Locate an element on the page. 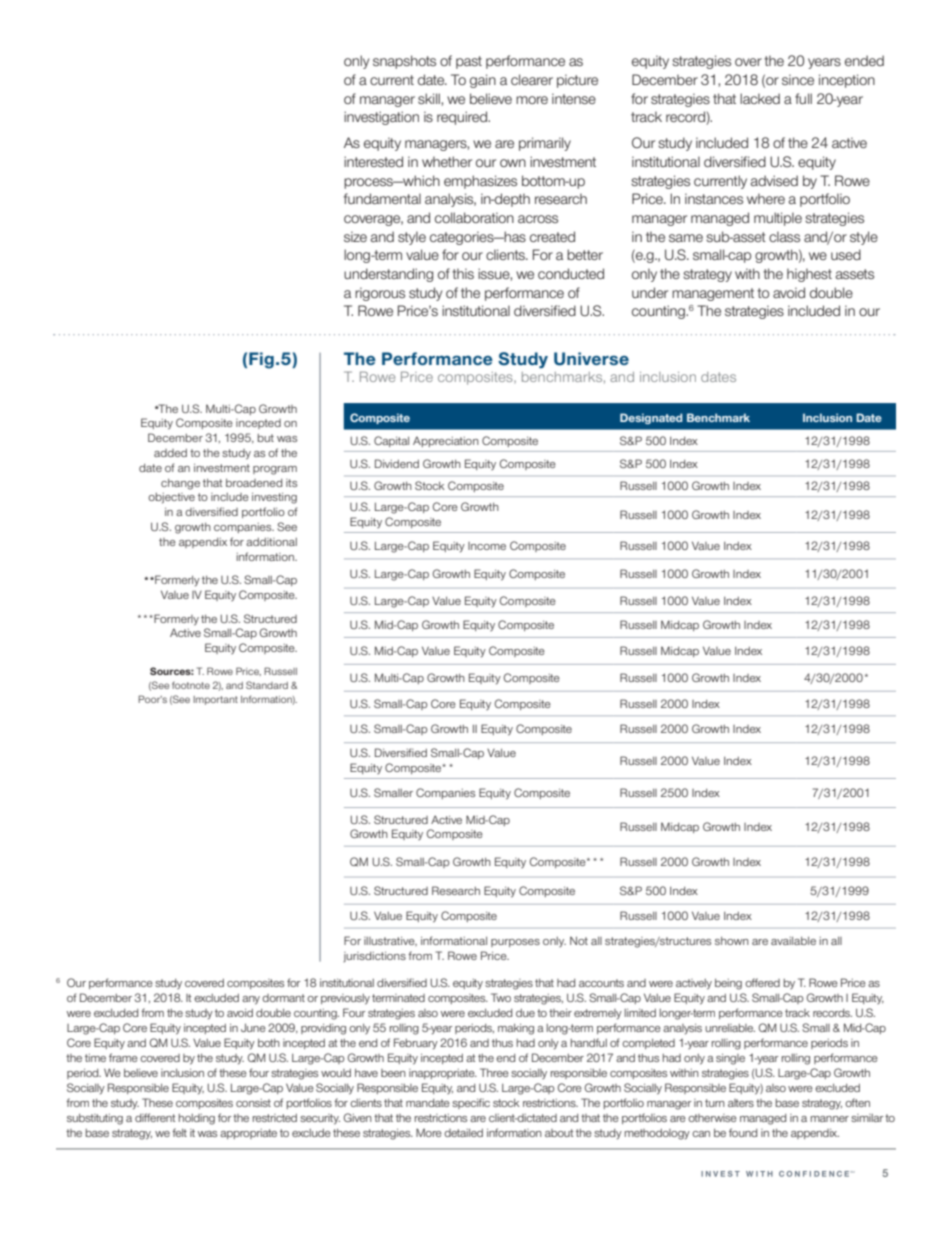  lacked is located at coordinates (760, 98).
